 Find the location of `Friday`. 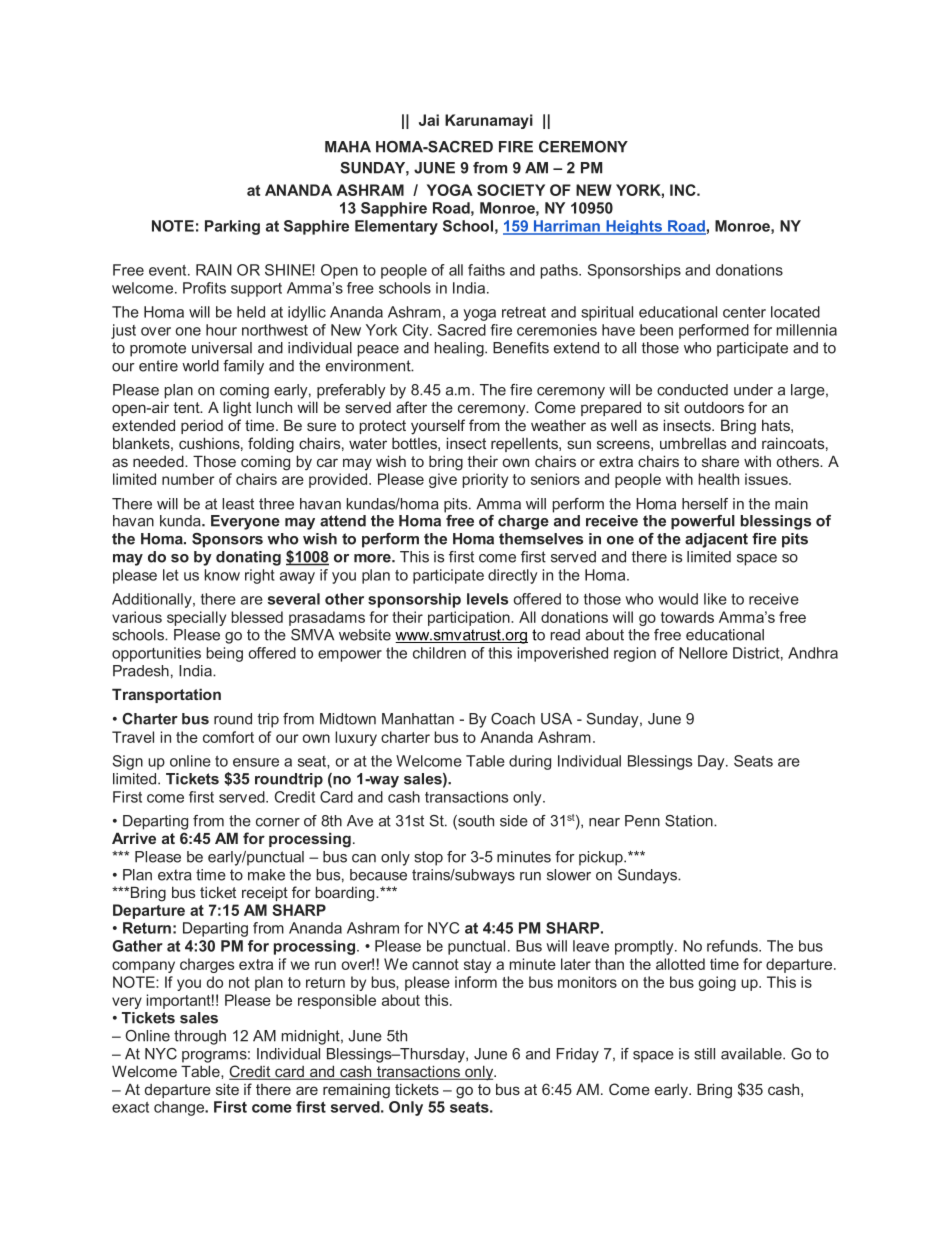

Friday is located at coordinates (578, 1055).
